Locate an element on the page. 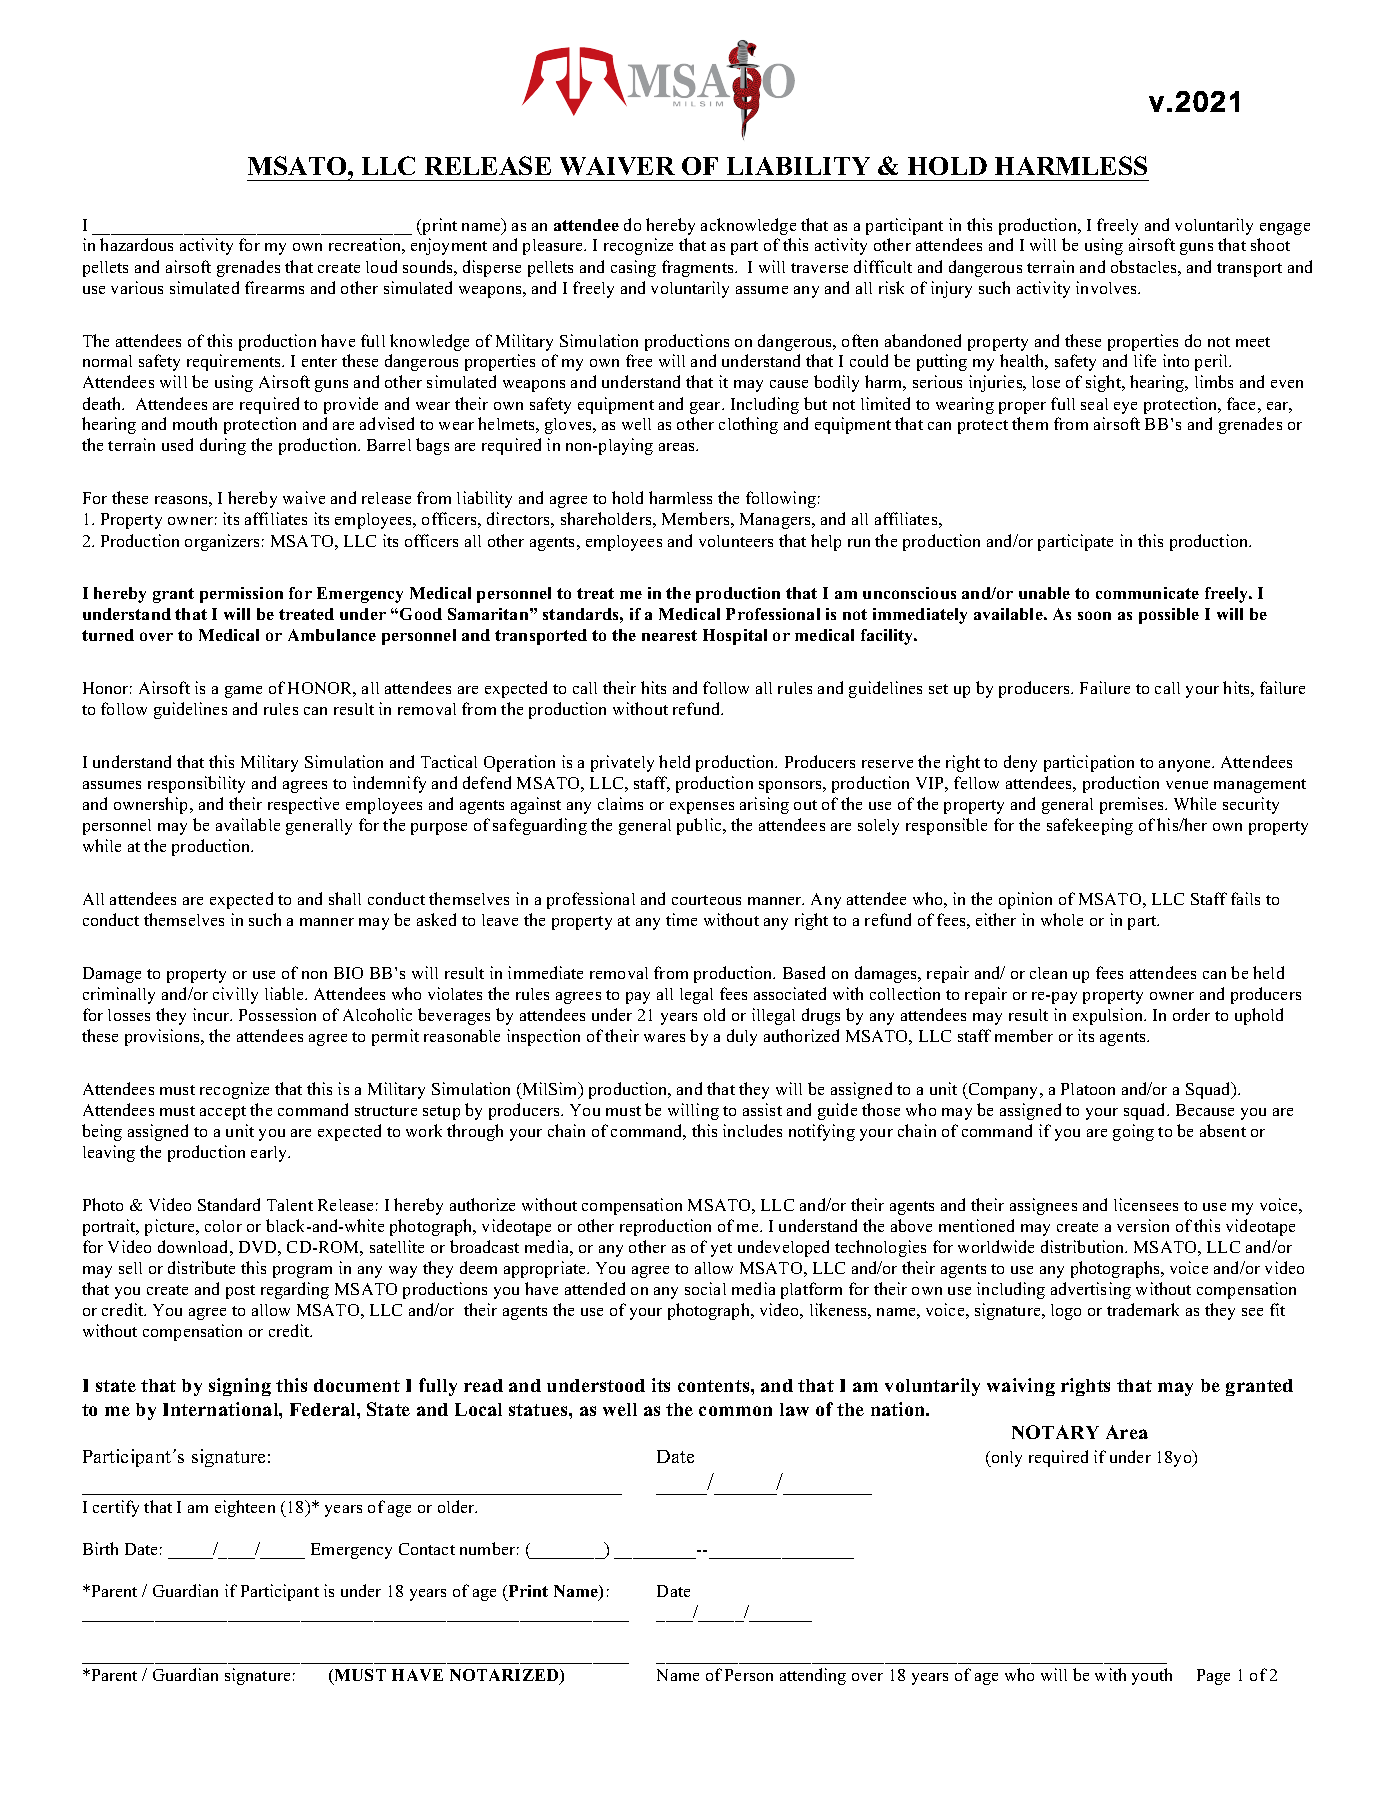 The width and height of the image is (1396, 1807). anyone is located at coordinates (1186, 766).
